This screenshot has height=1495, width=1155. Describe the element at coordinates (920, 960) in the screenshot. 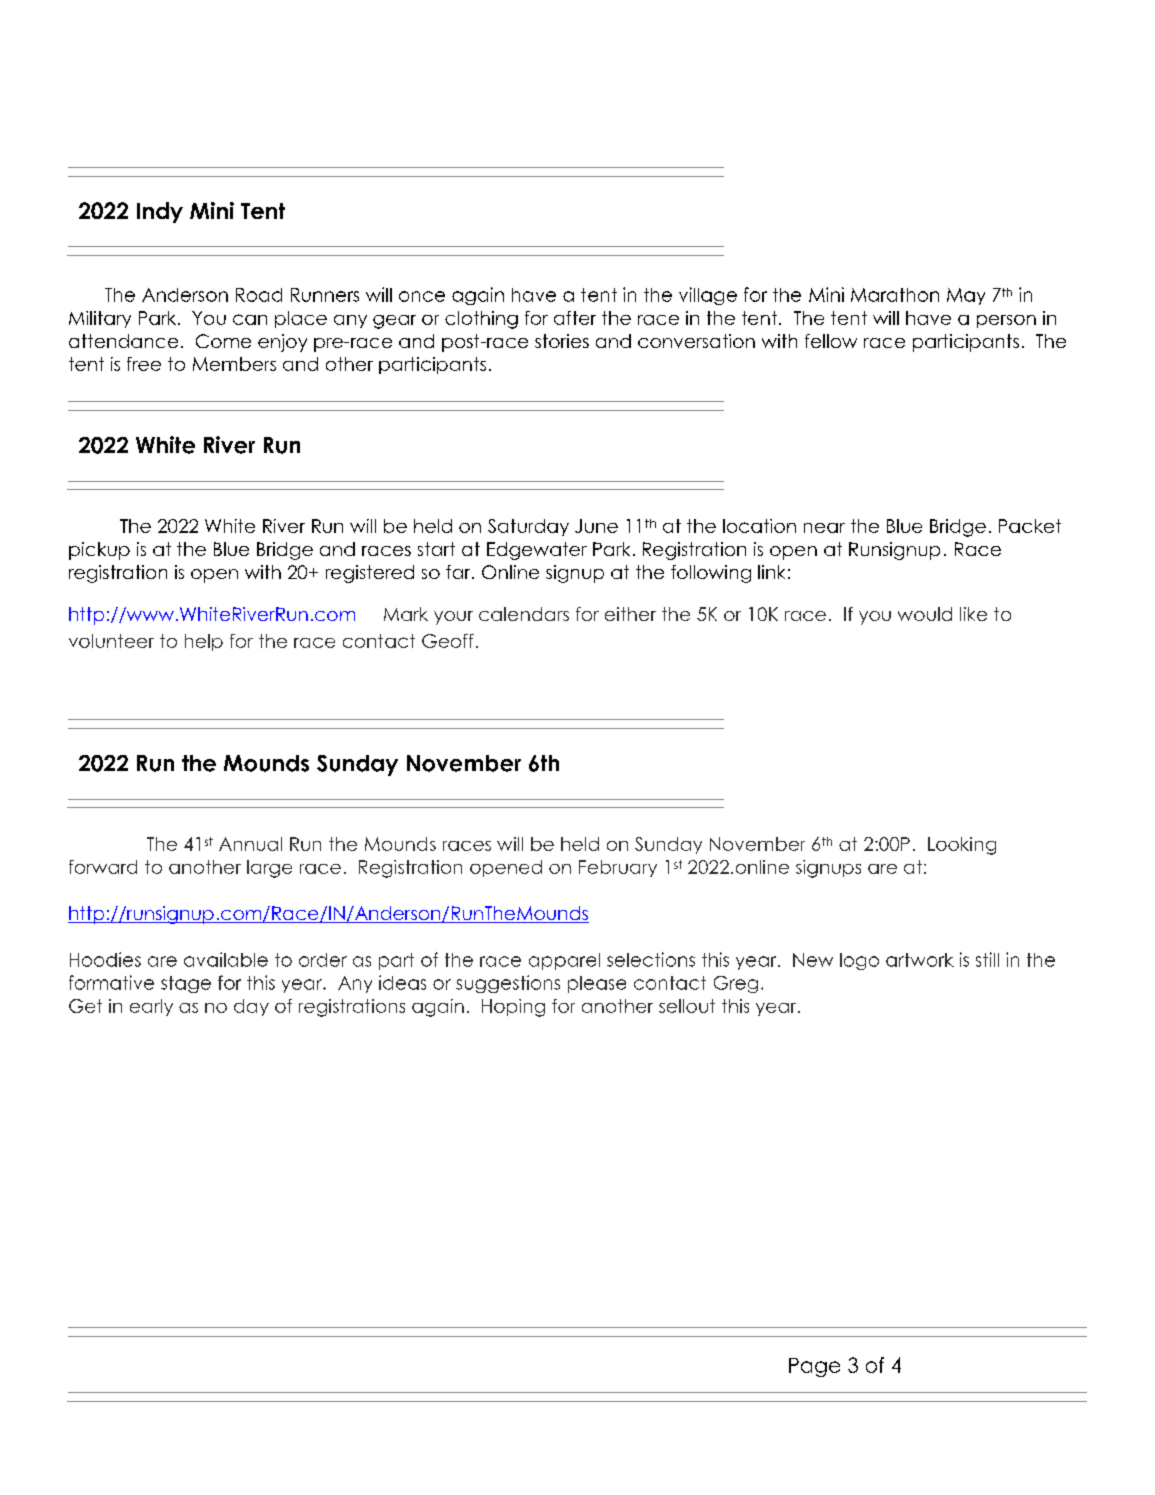

I see `artwork` at that location.
